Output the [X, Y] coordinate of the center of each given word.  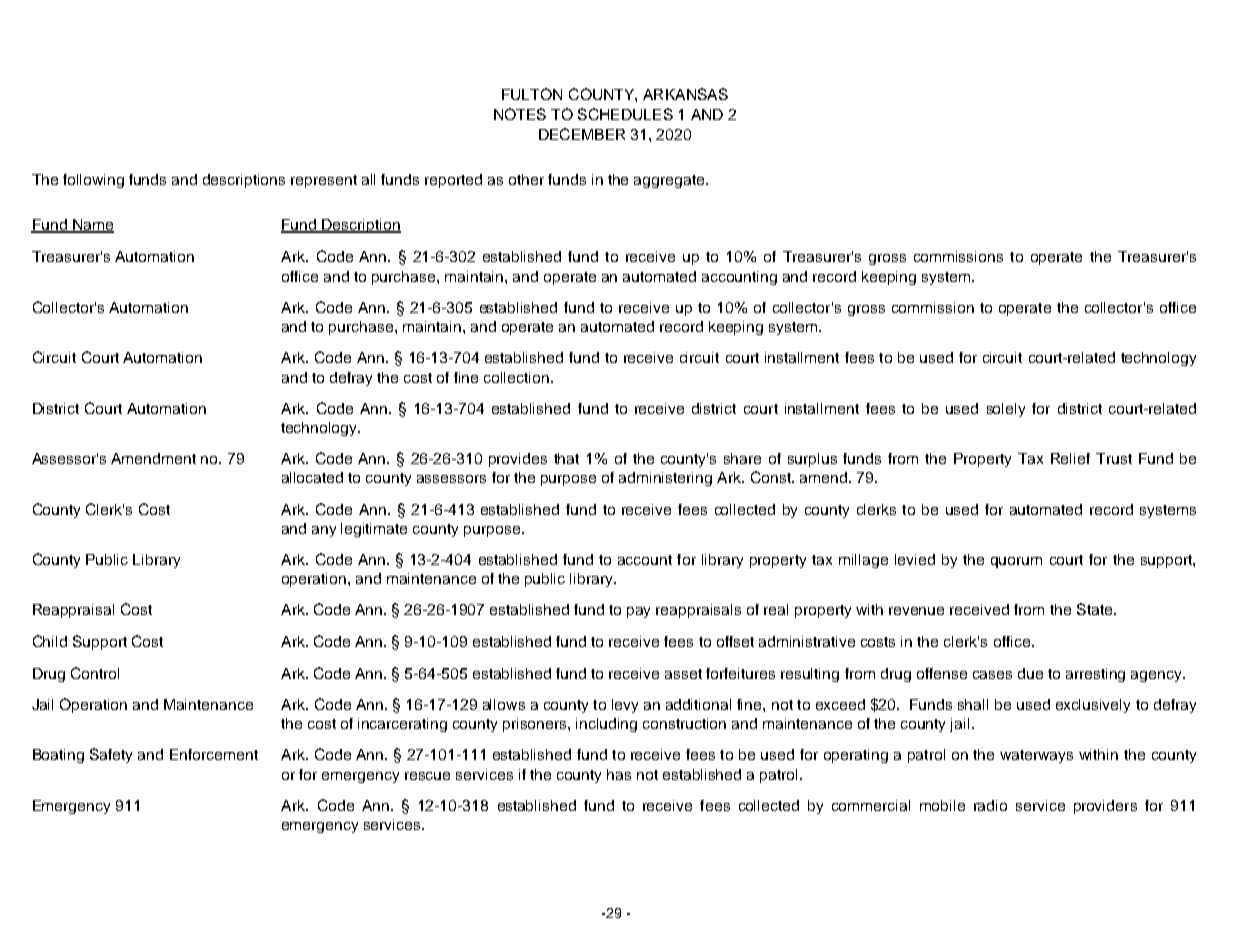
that [566, 458]
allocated [312, 477]
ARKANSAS [685, 94]
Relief [1070, 458]
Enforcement [214, 754]
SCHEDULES [625, 114]
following [93, 181]
